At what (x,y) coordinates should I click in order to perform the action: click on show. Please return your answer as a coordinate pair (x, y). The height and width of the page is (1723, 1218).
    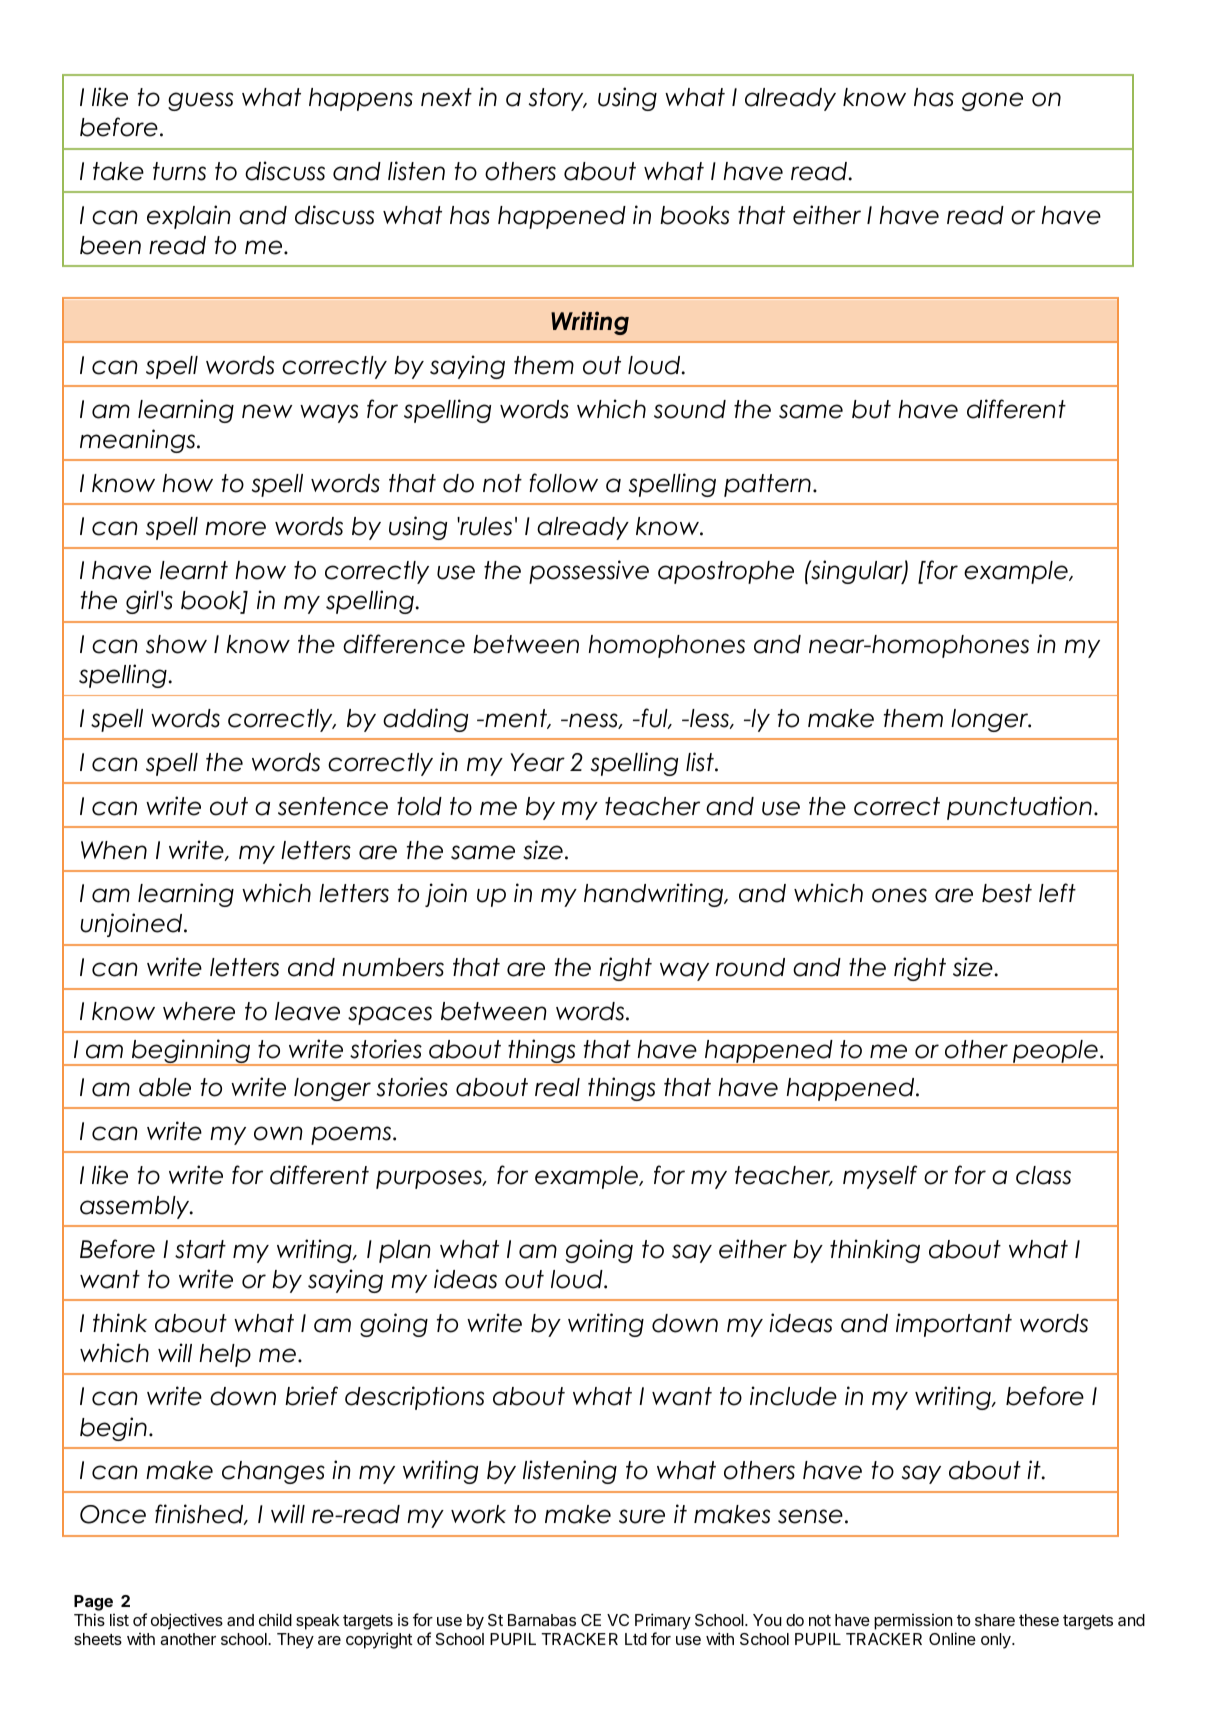
    Looking at the image, I should click on (176, 644).
